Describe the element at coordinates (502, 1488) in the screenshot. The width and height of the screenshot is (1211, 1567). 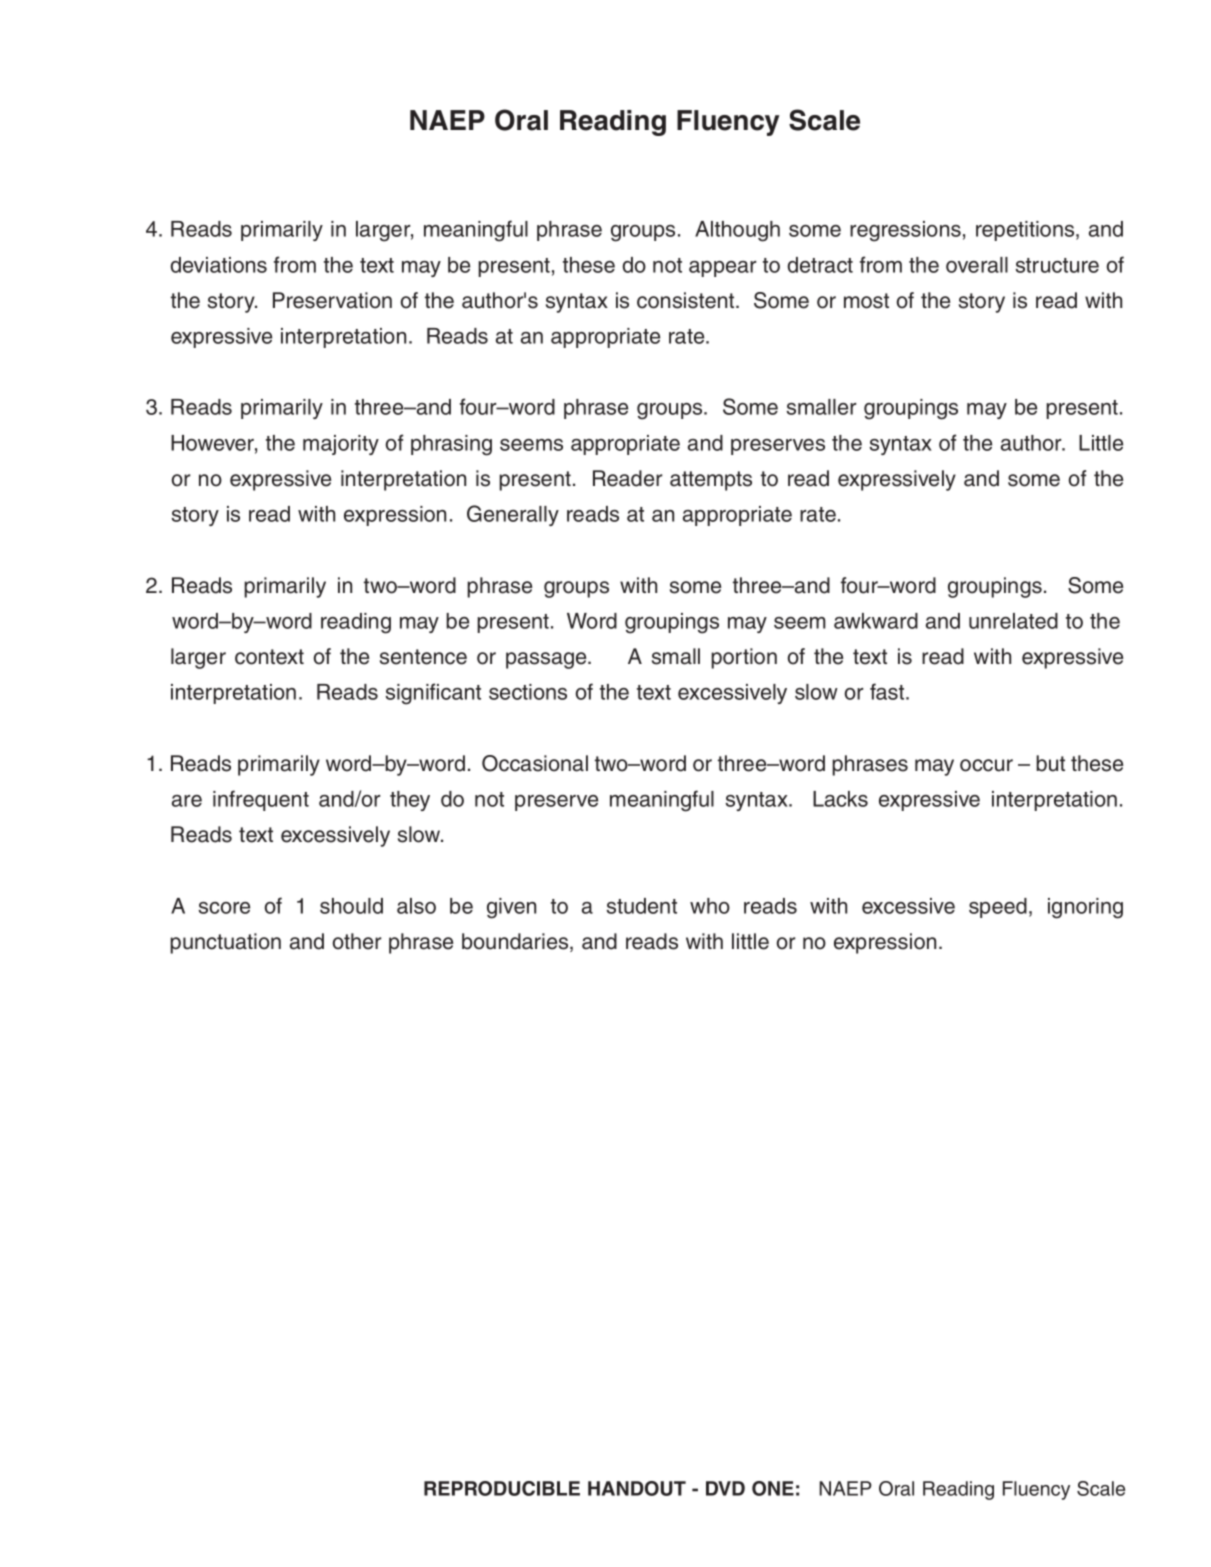
I see `REPRODUCIBLE` at that location.
